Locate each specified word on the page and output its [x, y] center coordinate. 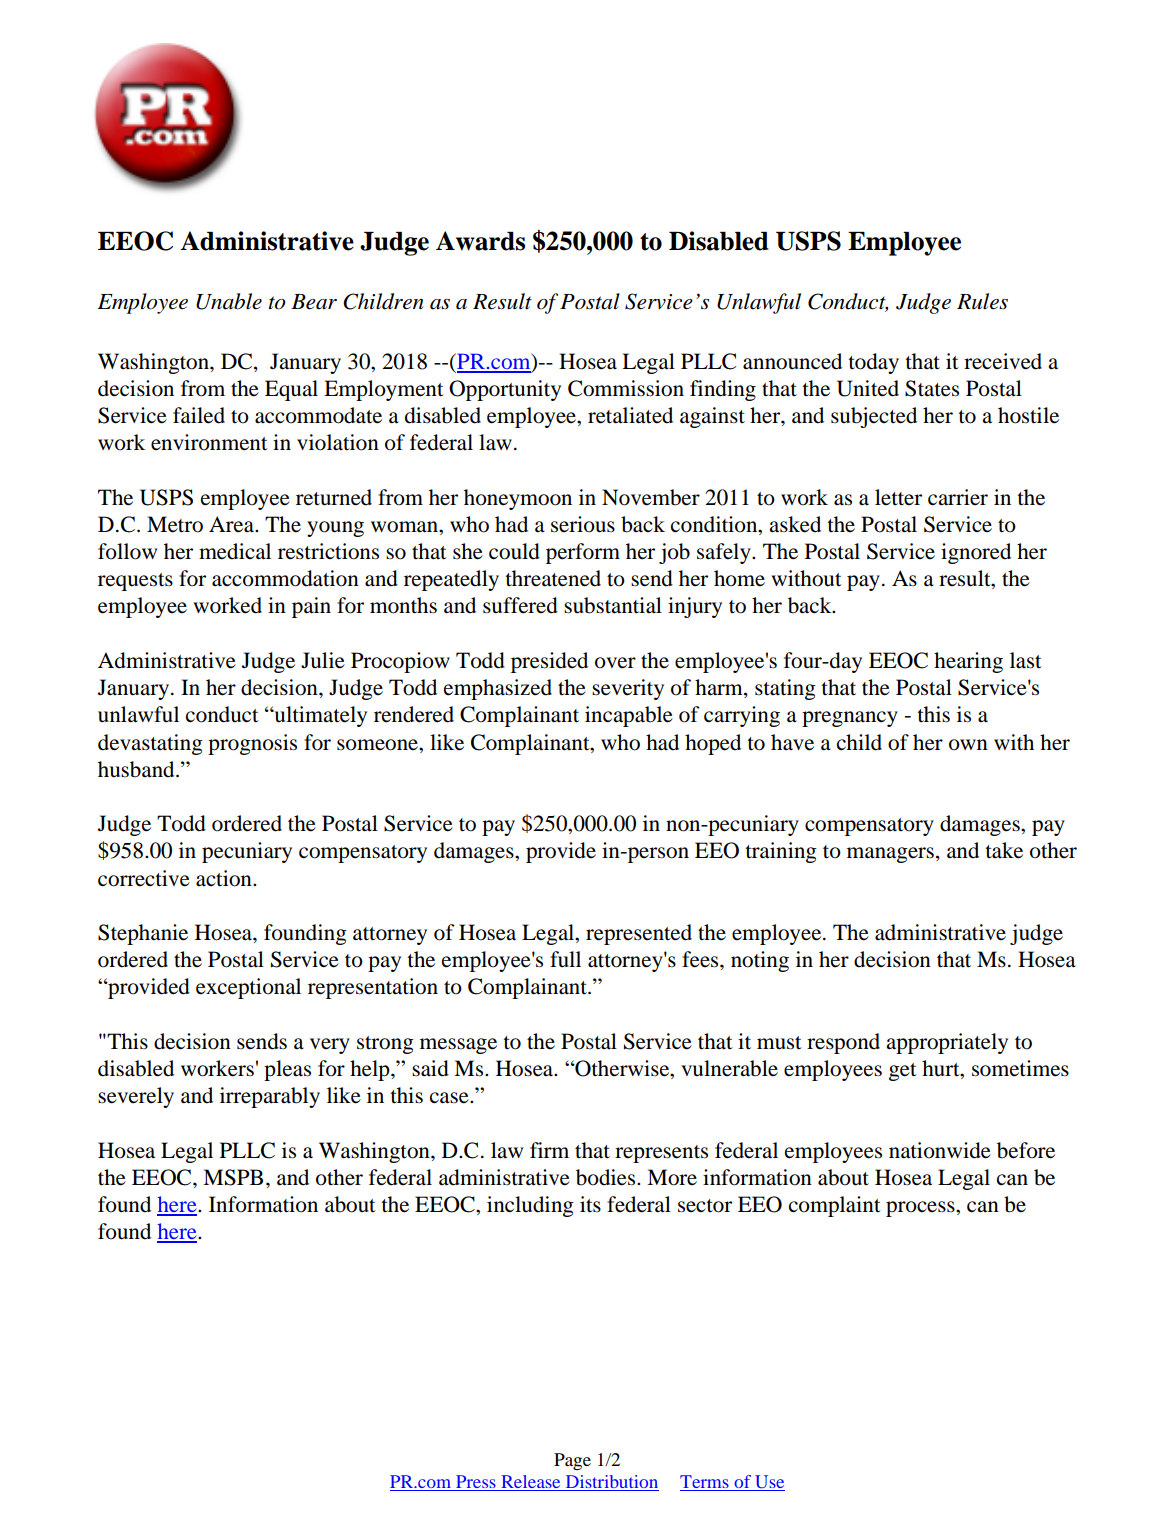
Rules [982, 301]
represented [639, 934]
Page [572, 1461]
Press [476, 1483]
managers [890, 855]
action [225, 878]
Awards [480, 241]
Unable [229, 301]
